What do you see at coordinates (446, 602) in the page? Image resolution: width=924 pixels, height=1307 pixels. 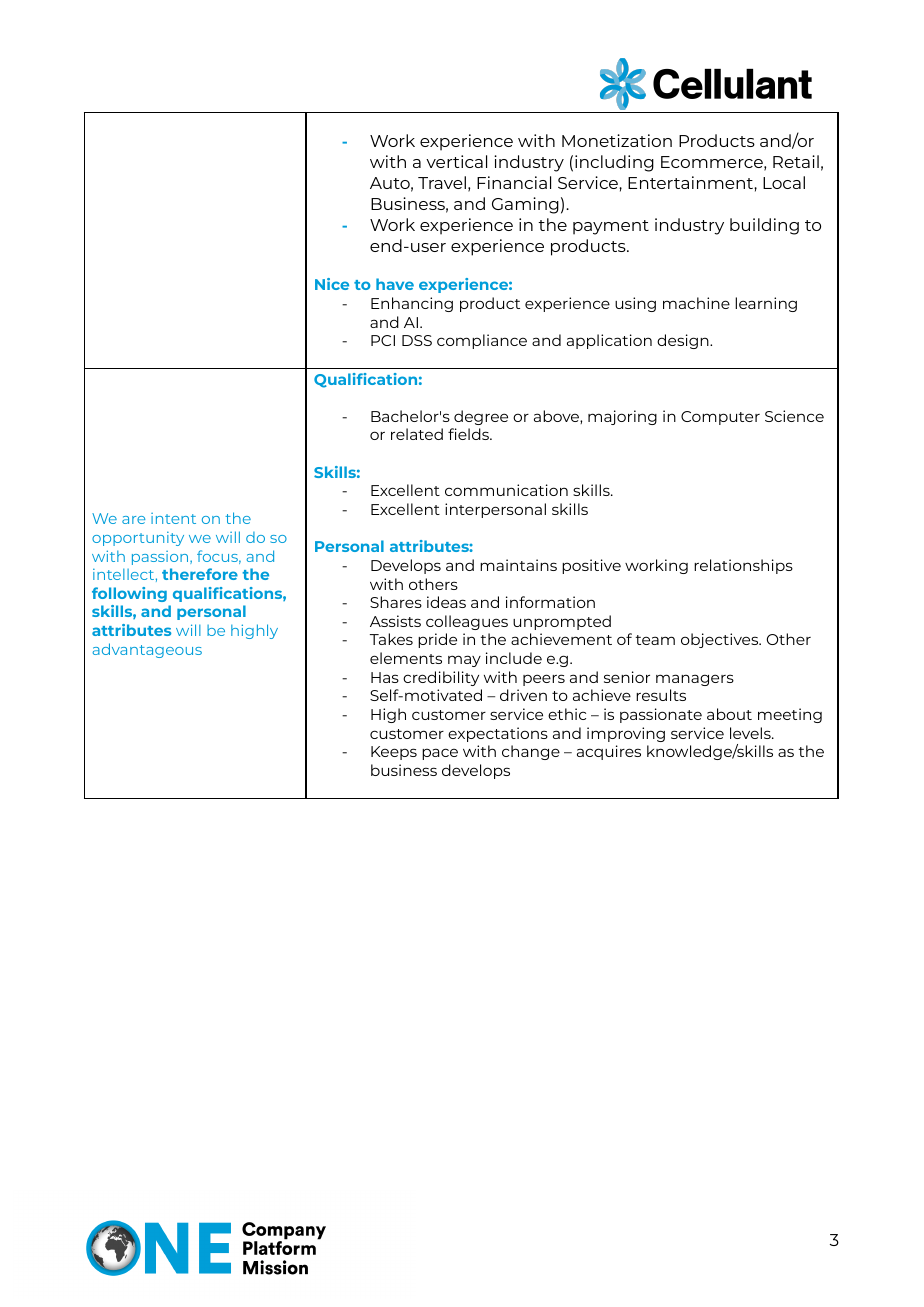 I see `ideas` at bounding box center [446, 602].
